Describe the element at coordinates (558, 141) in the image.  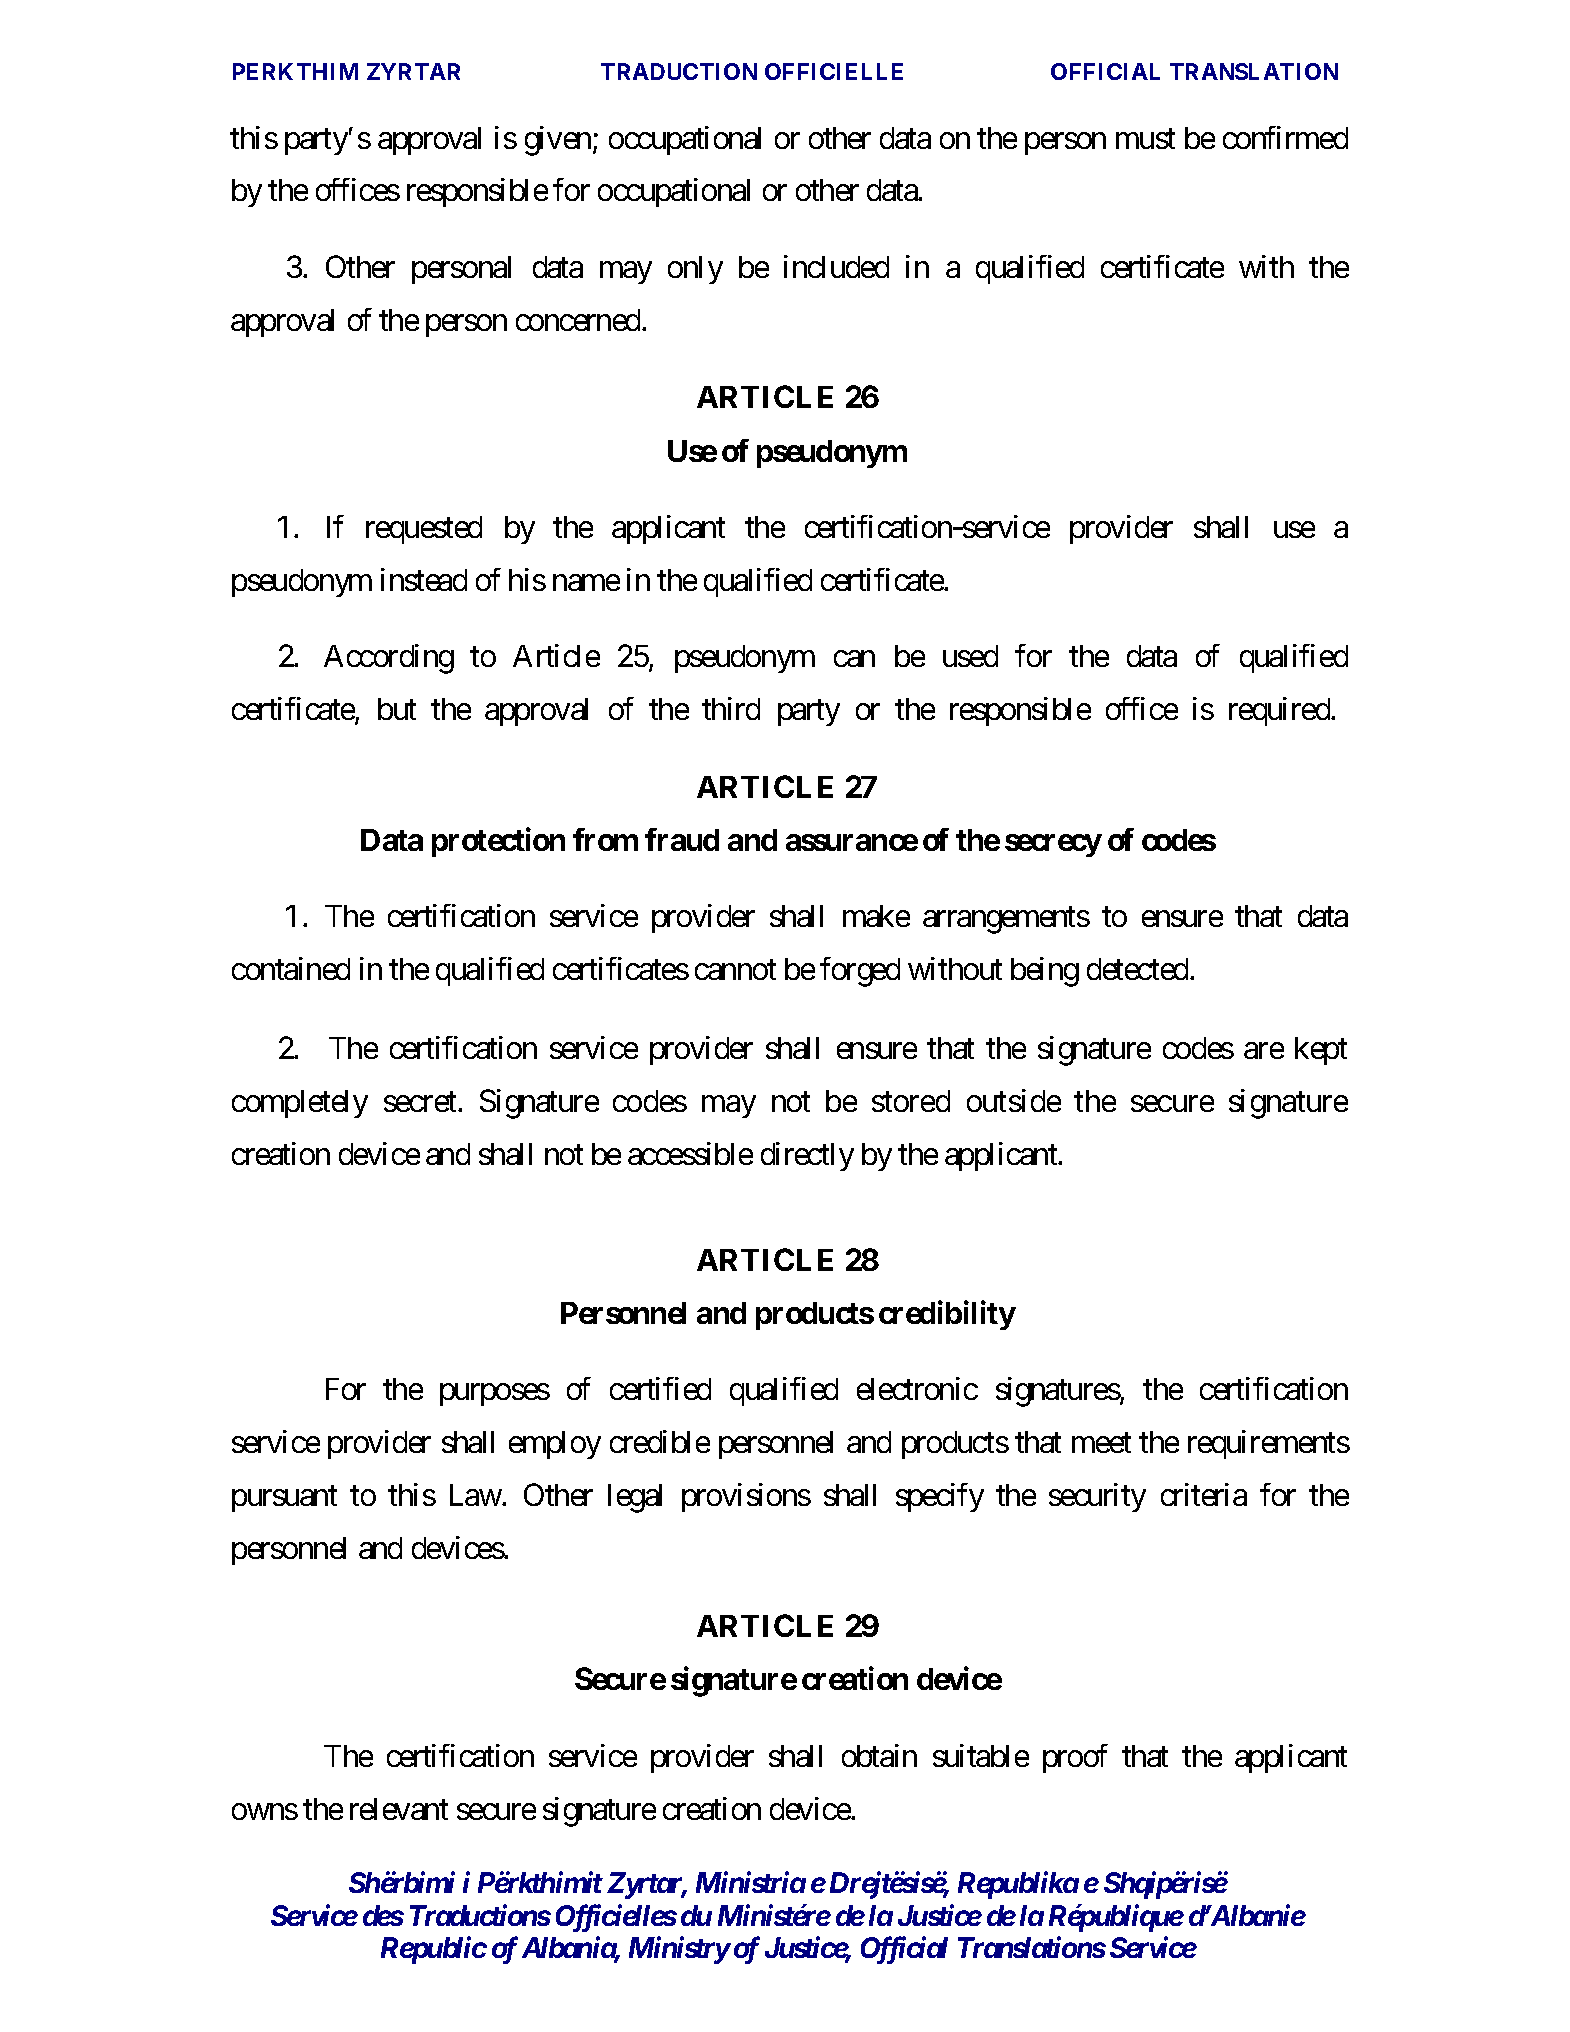
I see `given` at that location.
